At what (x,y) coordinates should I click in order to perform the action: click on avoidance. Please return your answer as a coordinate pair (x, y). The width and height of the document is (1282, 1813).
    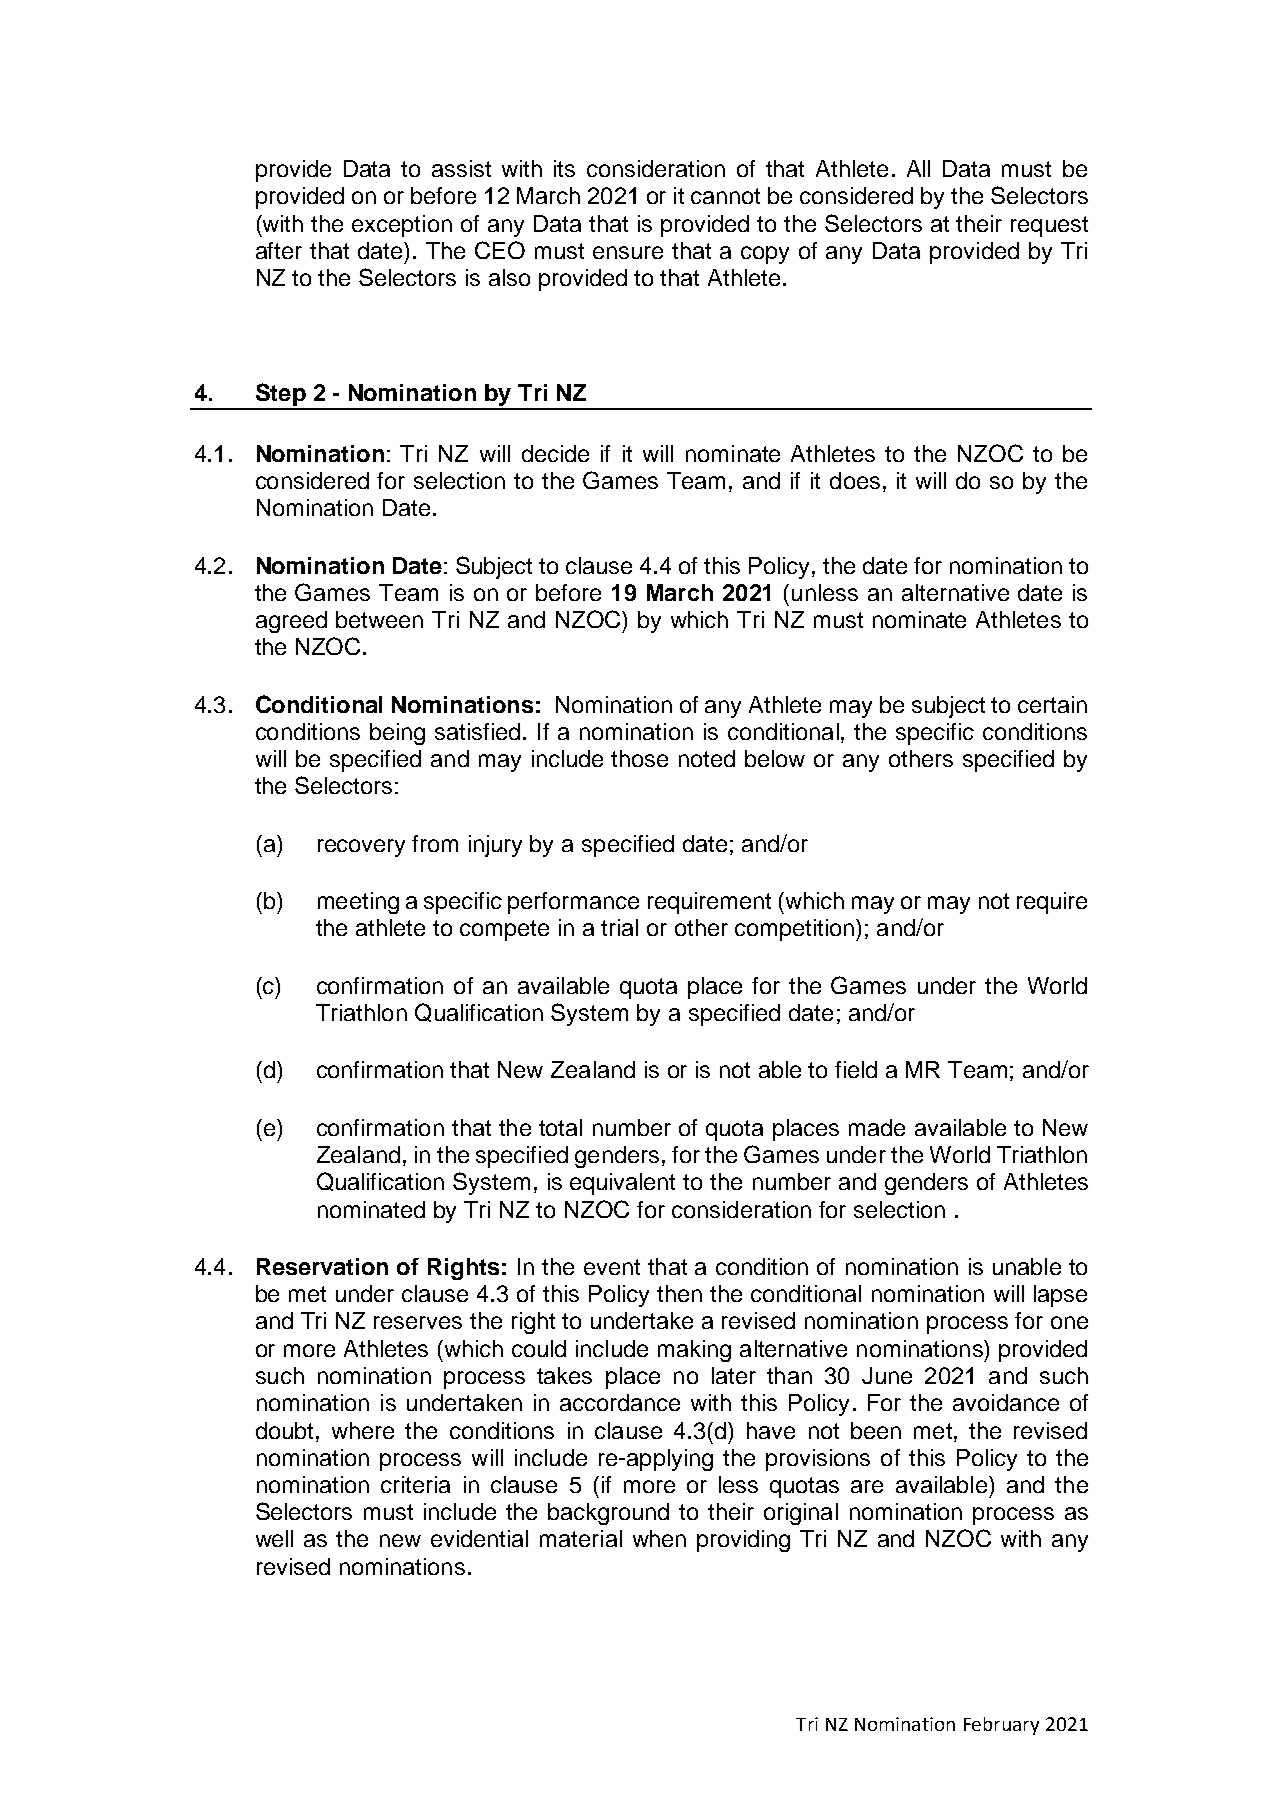
    Looking at the image, I should click on (1006, 1402).
